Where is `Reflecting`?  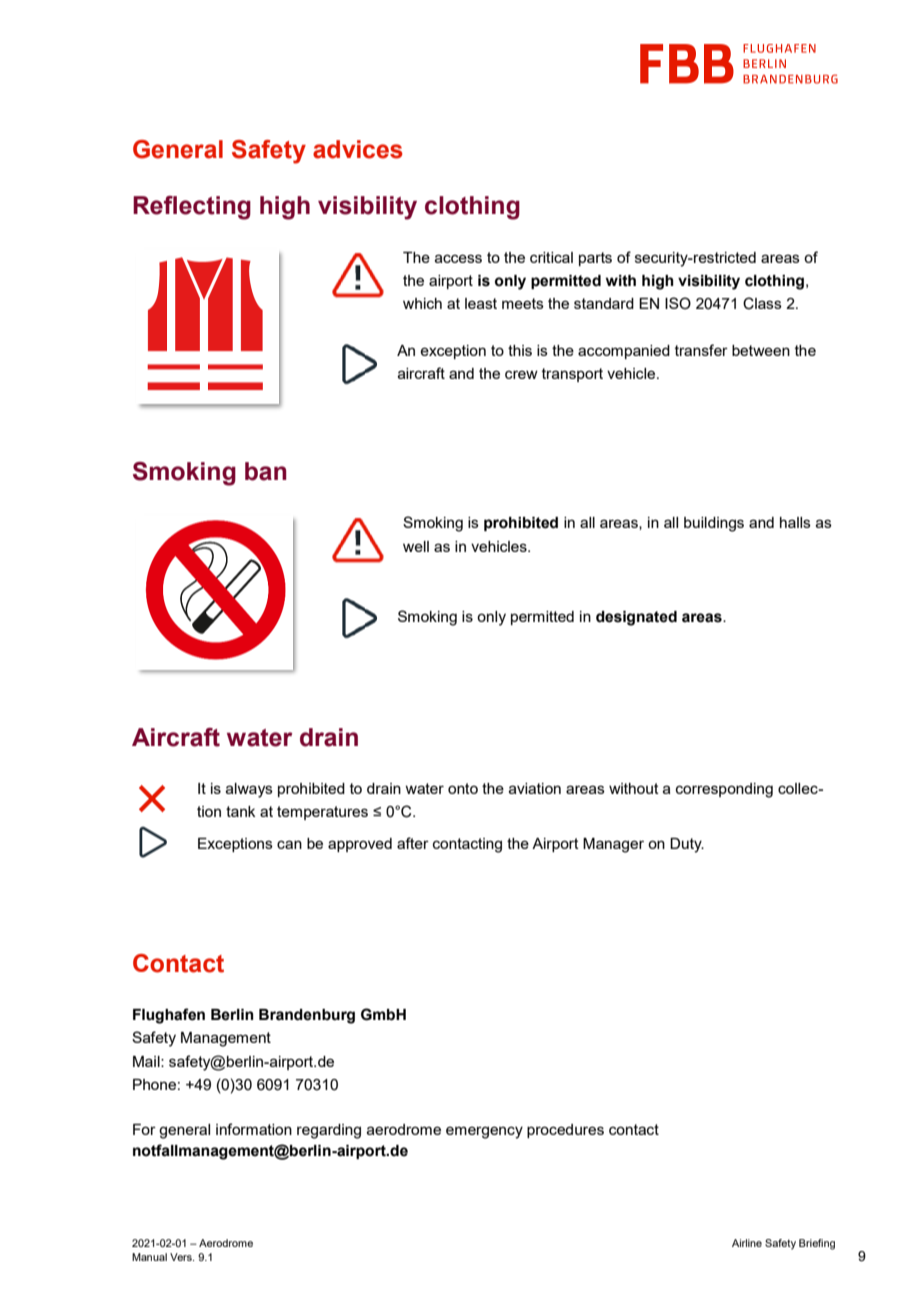 Reflecting is located at coordinates (192, 208).
